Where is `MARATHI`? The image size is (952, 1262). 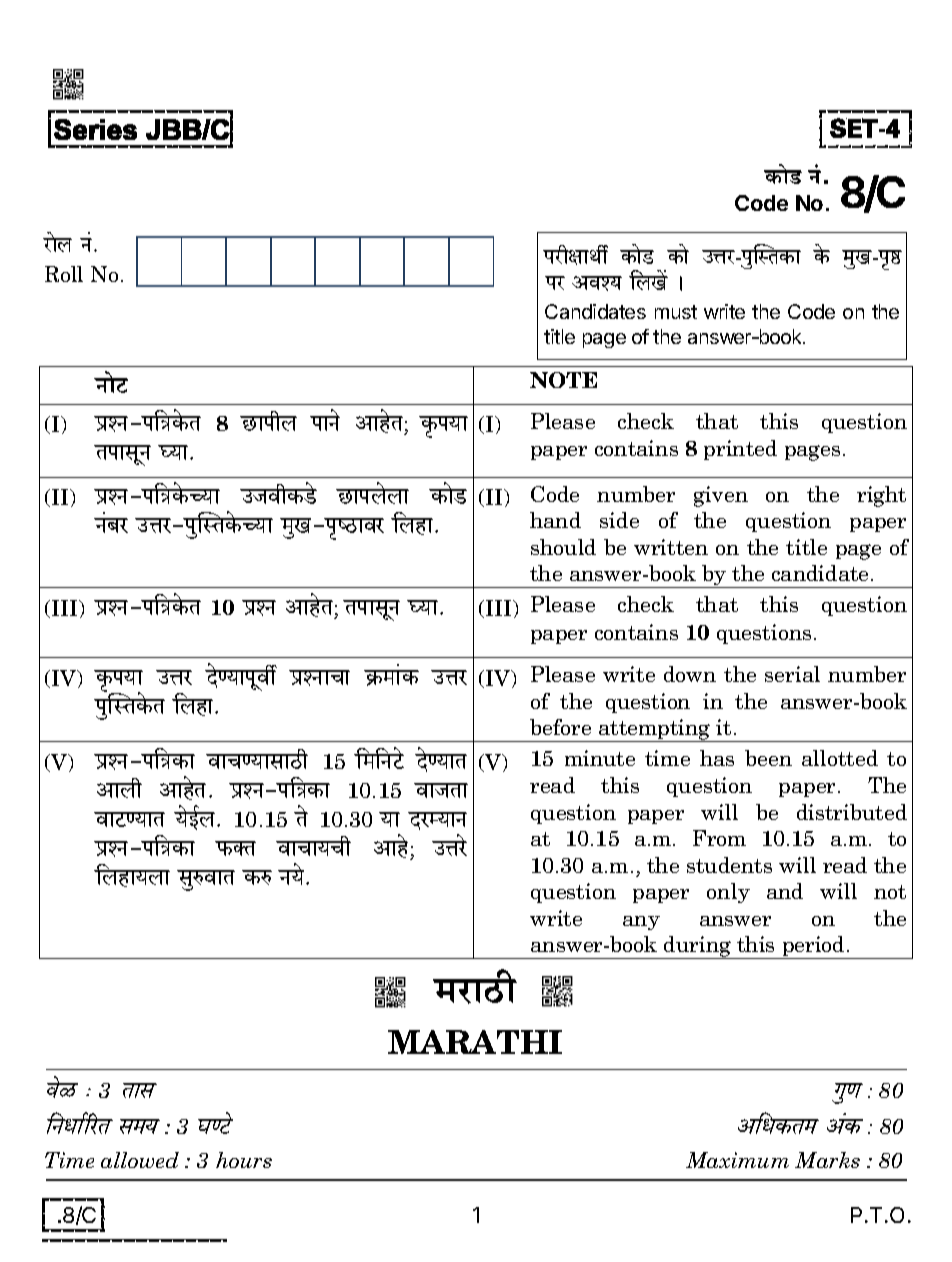
MARATHI is located at coordinates (475, 1042).
